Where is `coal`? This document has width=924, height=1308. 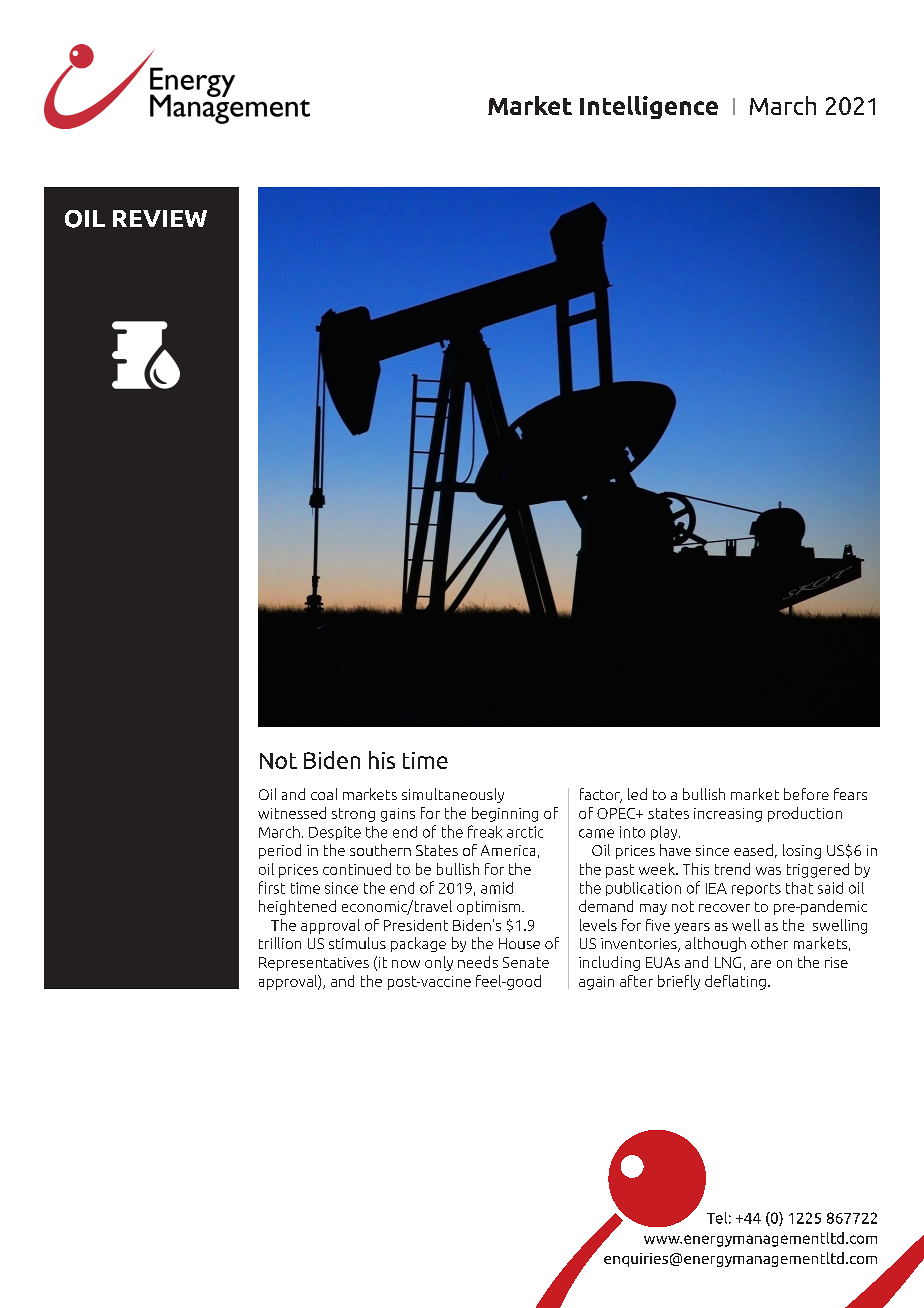 coal is located at coordinates (324, 794).
